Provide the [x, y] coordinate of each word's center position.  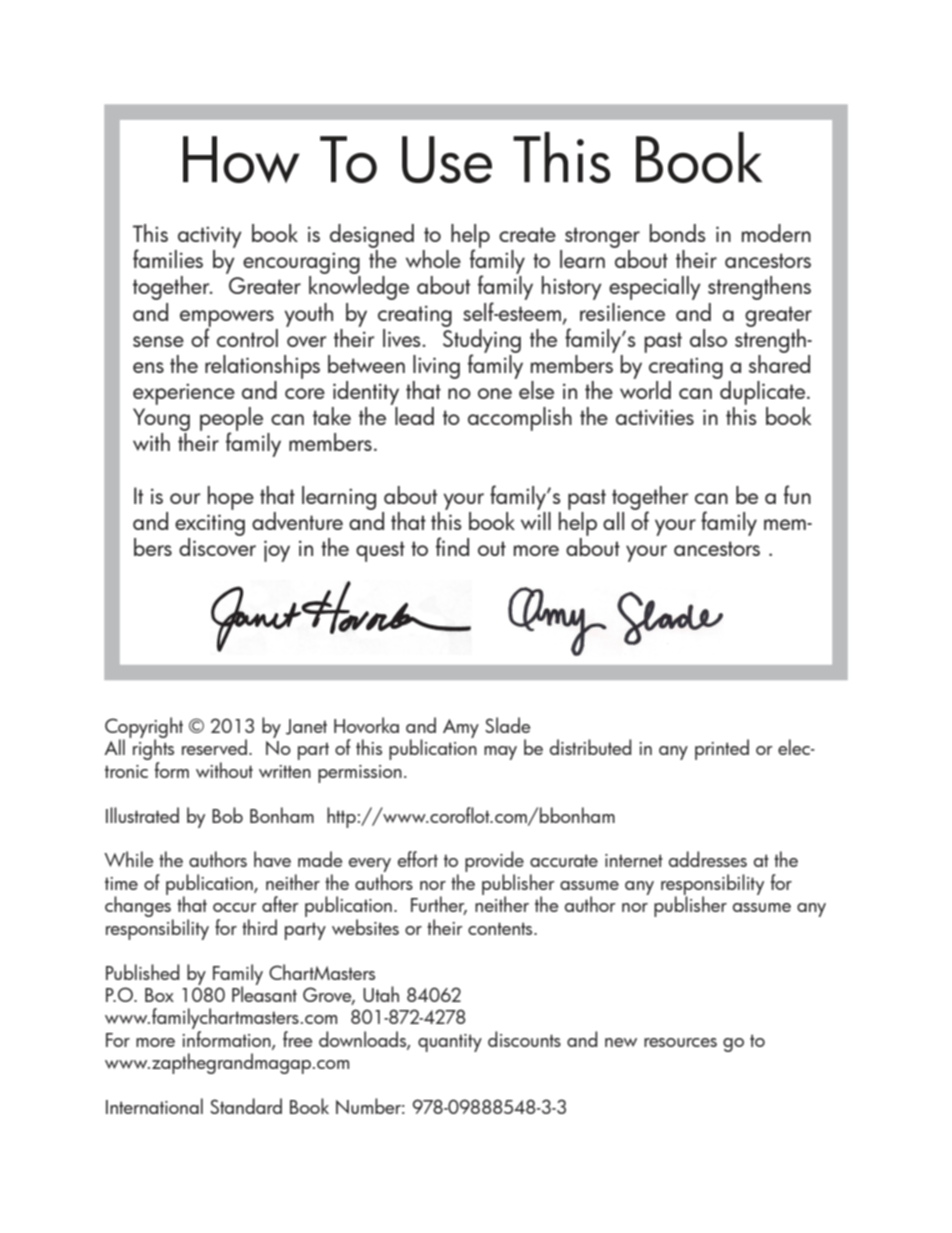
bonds [677, 233]
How [241, 159]
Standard [246, 1106]
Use [447, 159]
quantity [450, 1043]
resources [680, 1042]
